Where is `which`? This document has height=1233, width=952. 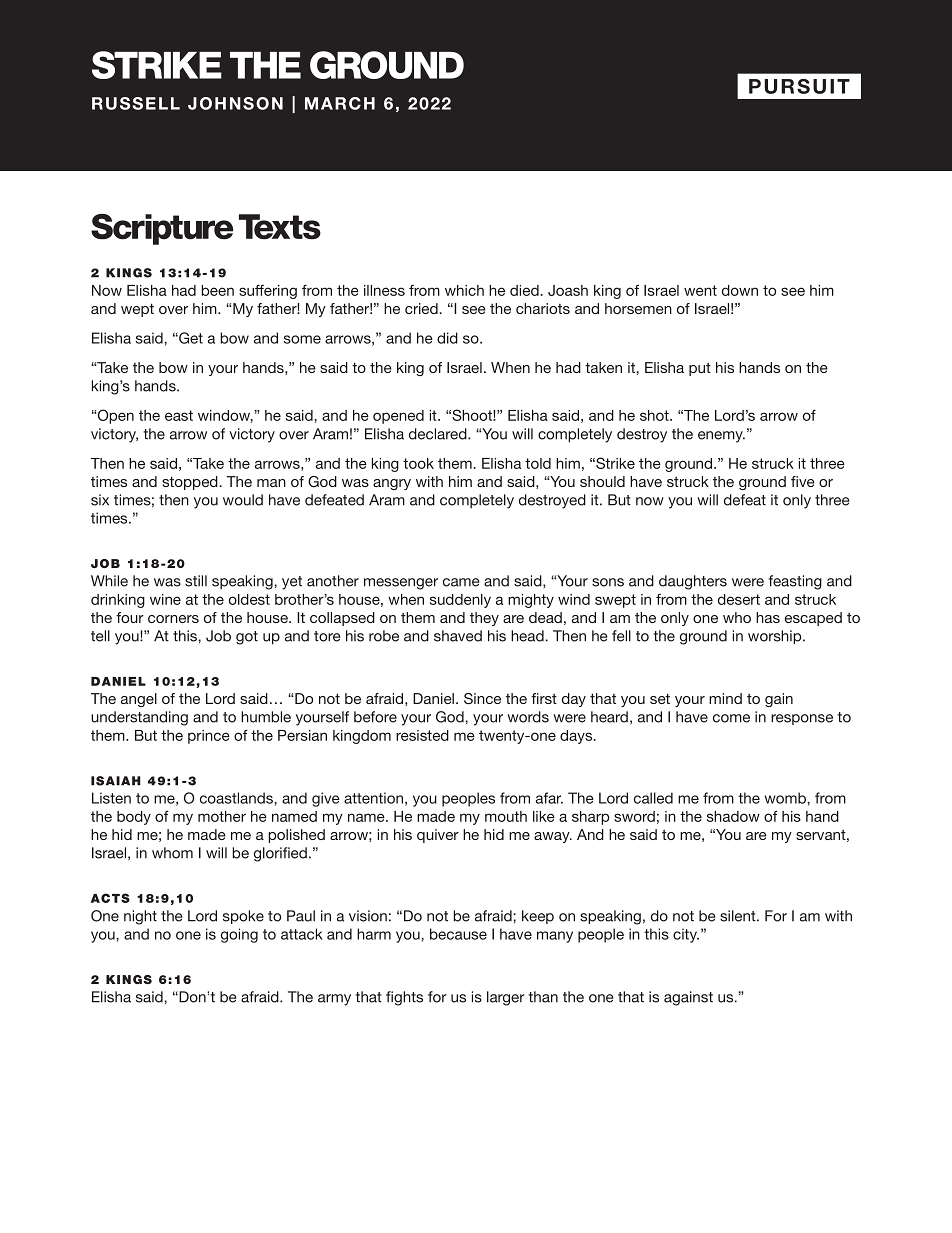
which is located at coordinates (464, 290).
